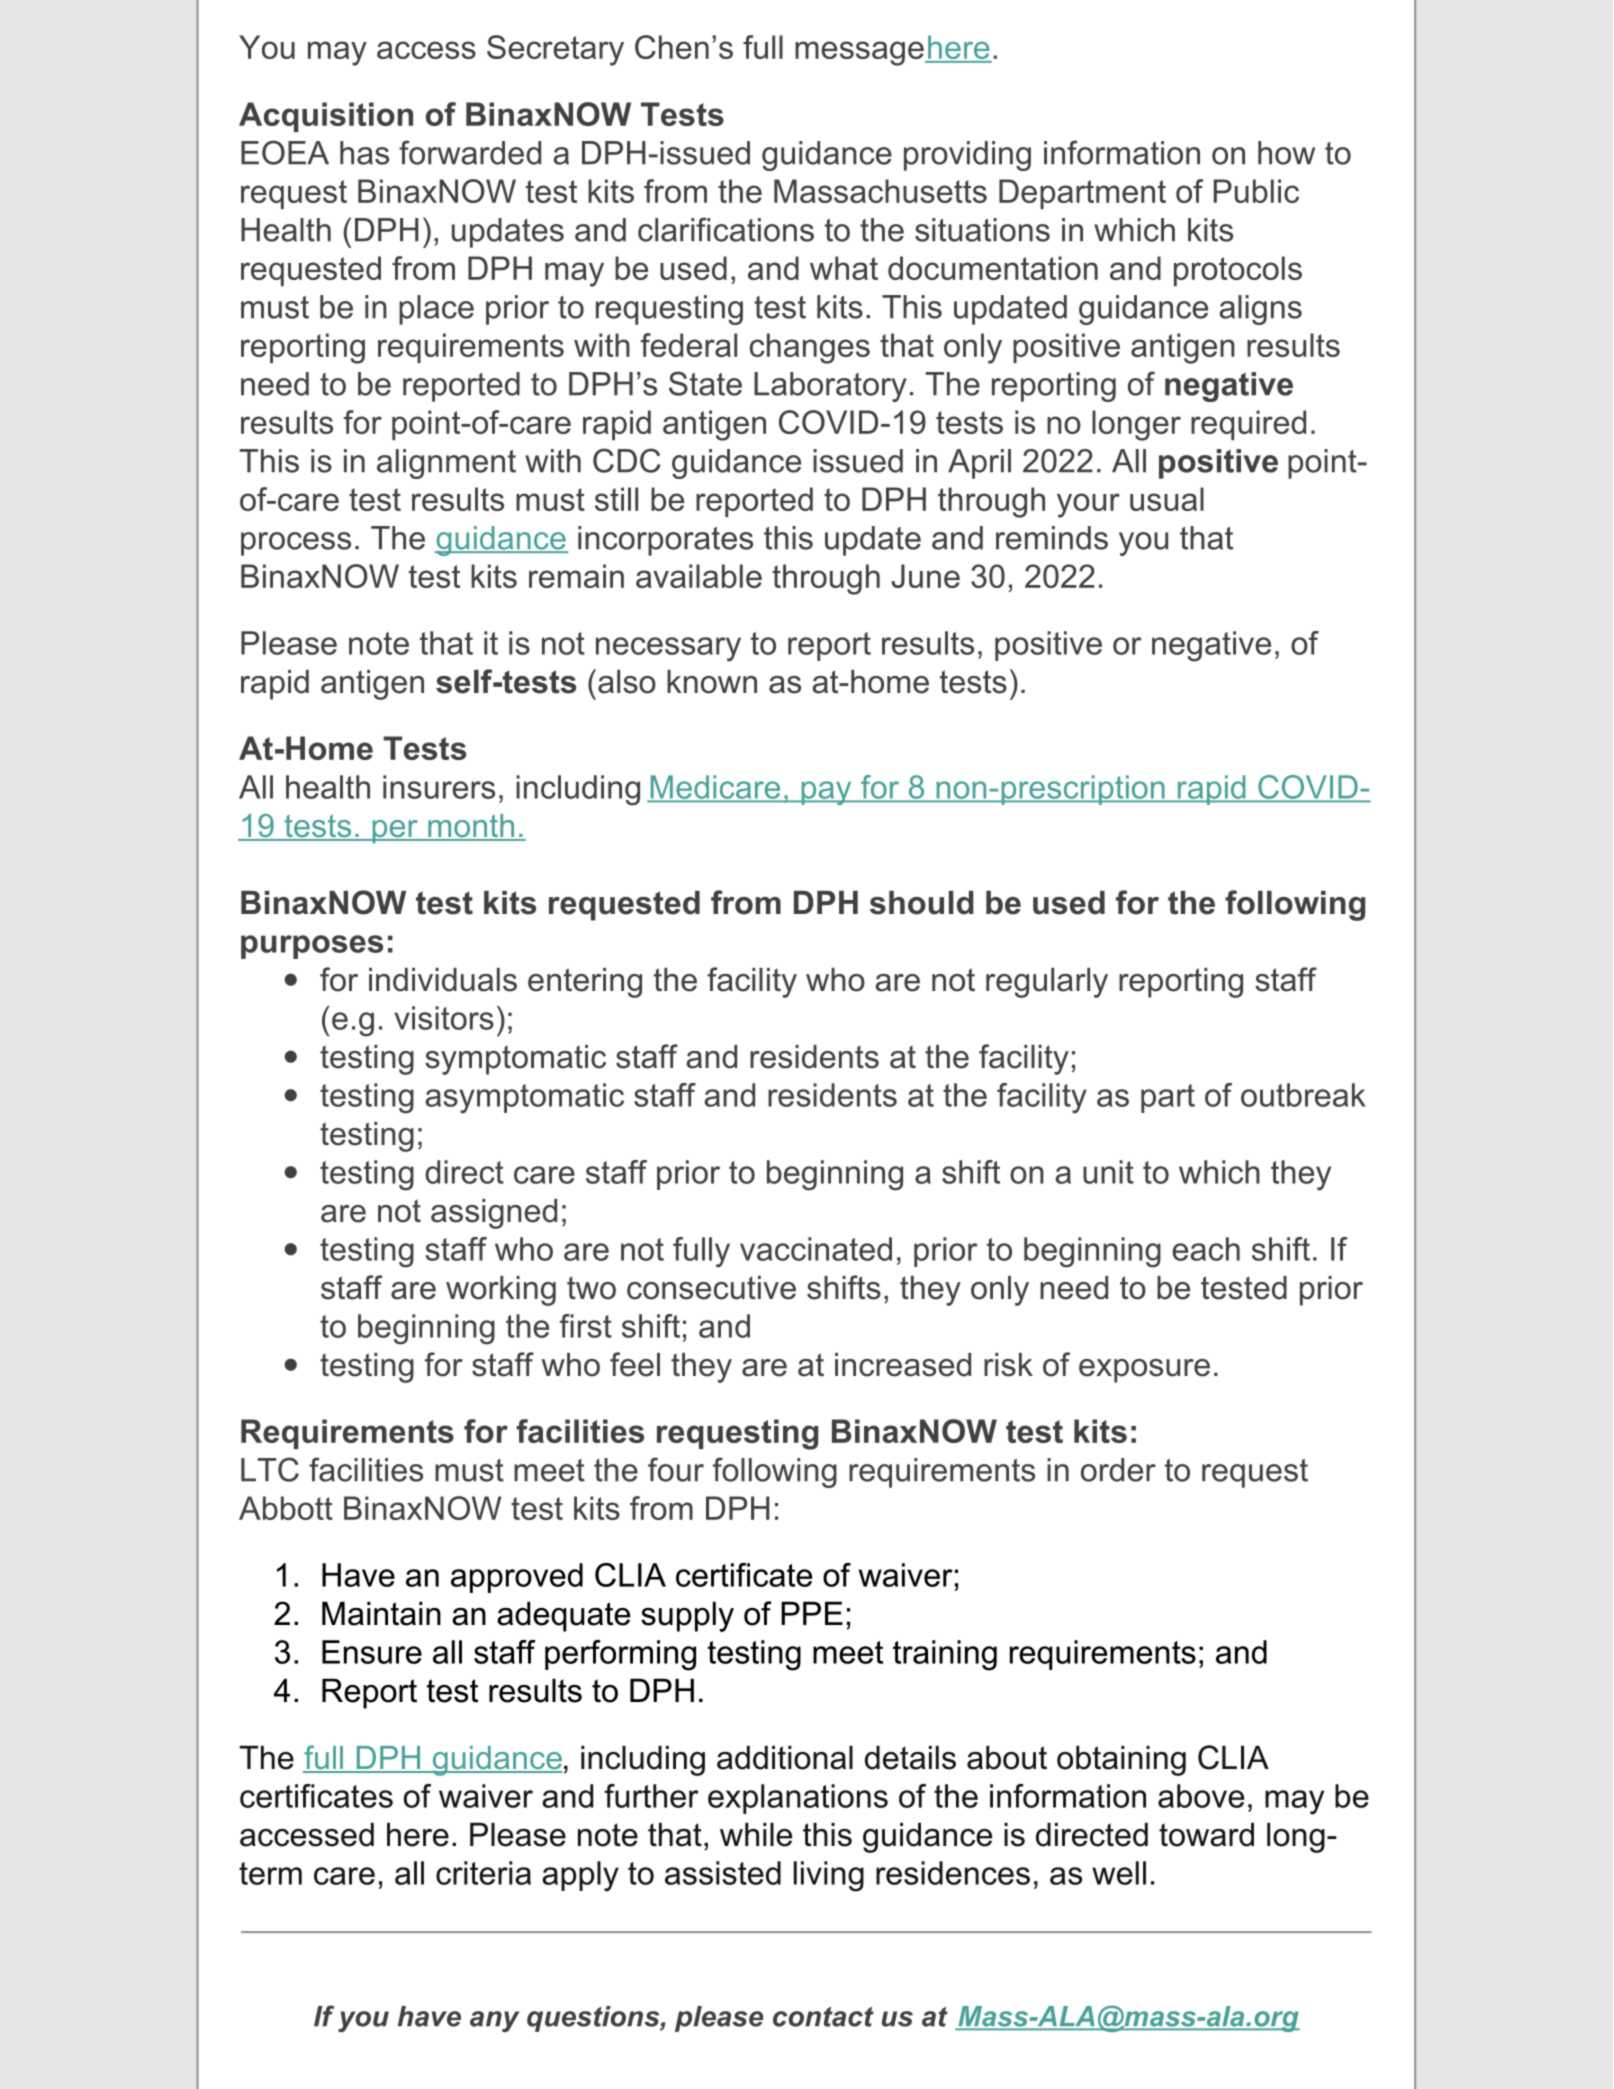 The image size is (1614, 2089). I want to click on reminds, so click(1052, 538).
